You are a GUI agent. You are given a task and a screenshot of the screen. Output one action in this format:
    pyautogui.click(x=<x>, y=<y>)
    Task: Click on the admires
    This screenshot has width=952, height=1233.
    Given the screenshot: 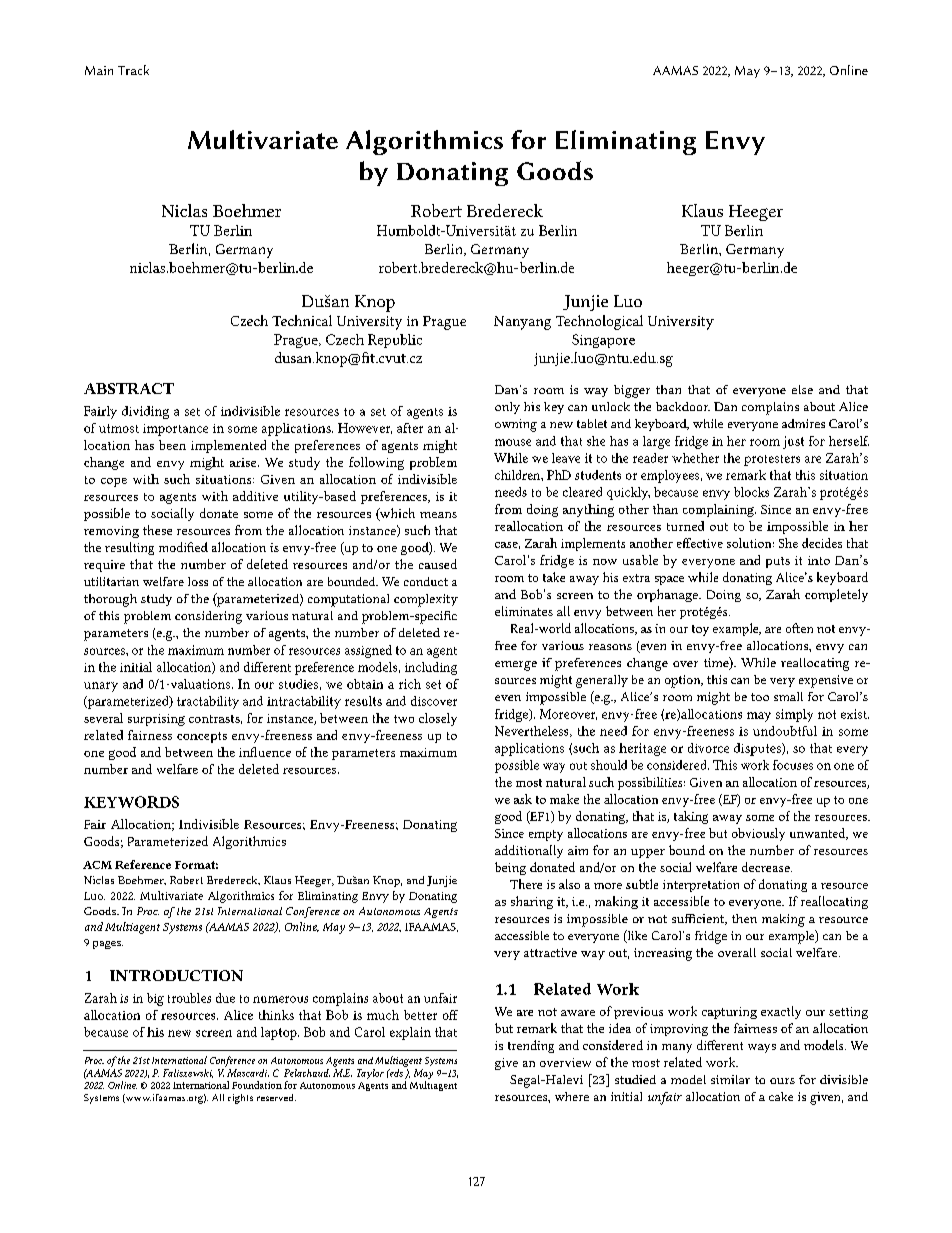 What is the action you would take?
    pyautogui.click(x=803, y=423)
